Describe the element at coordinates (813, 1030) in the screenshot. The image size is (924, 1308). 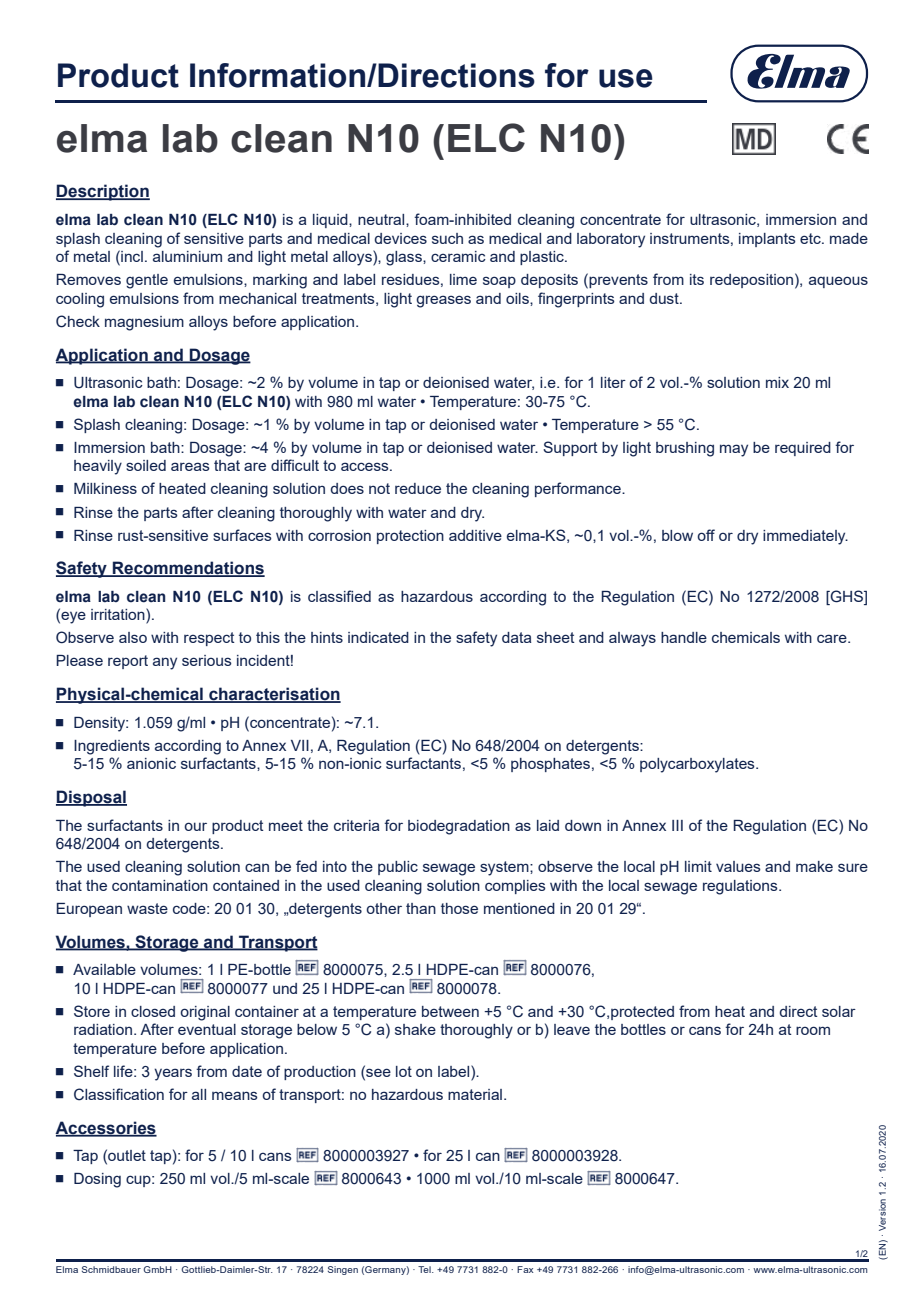
I see `room` at that location.
